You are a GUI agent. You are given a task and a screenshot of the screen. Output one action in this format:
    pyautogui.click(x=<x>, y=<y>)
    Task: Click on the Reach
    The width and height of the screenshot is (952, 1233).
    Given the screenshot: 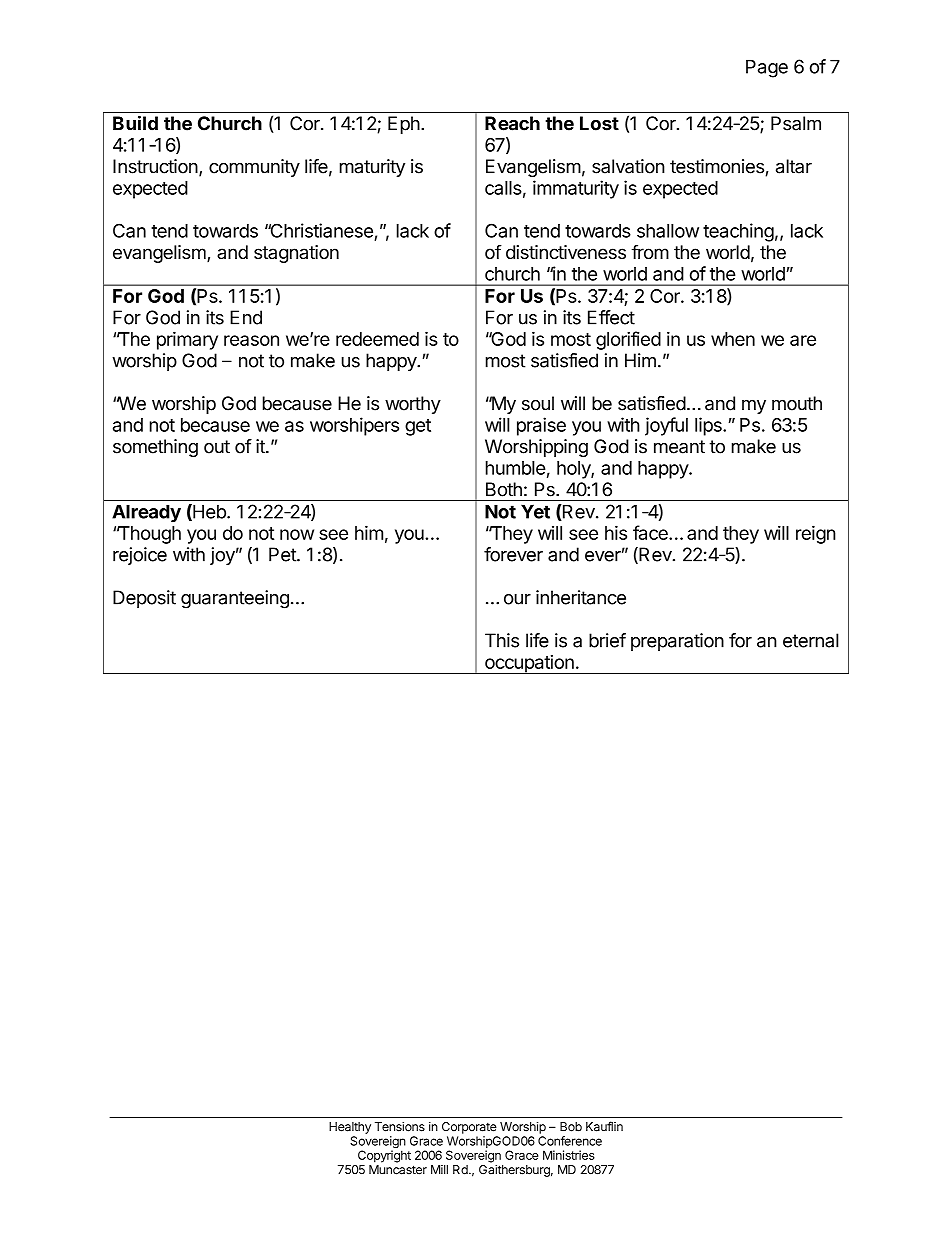 What is the action you would take?
    pyautogui.click(x=512, y=123)
